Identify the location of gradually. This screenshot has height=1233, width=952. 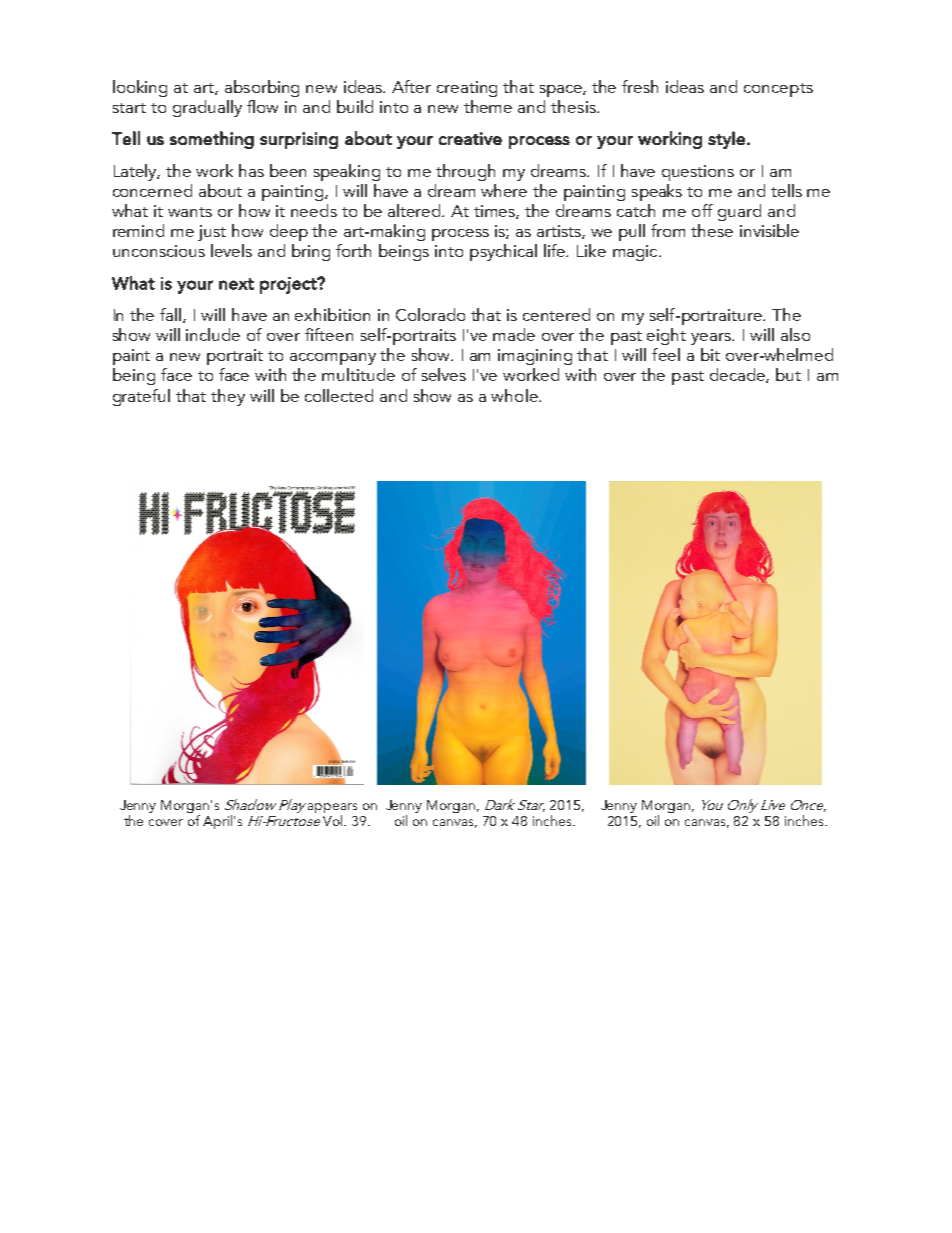
(207, 108).
